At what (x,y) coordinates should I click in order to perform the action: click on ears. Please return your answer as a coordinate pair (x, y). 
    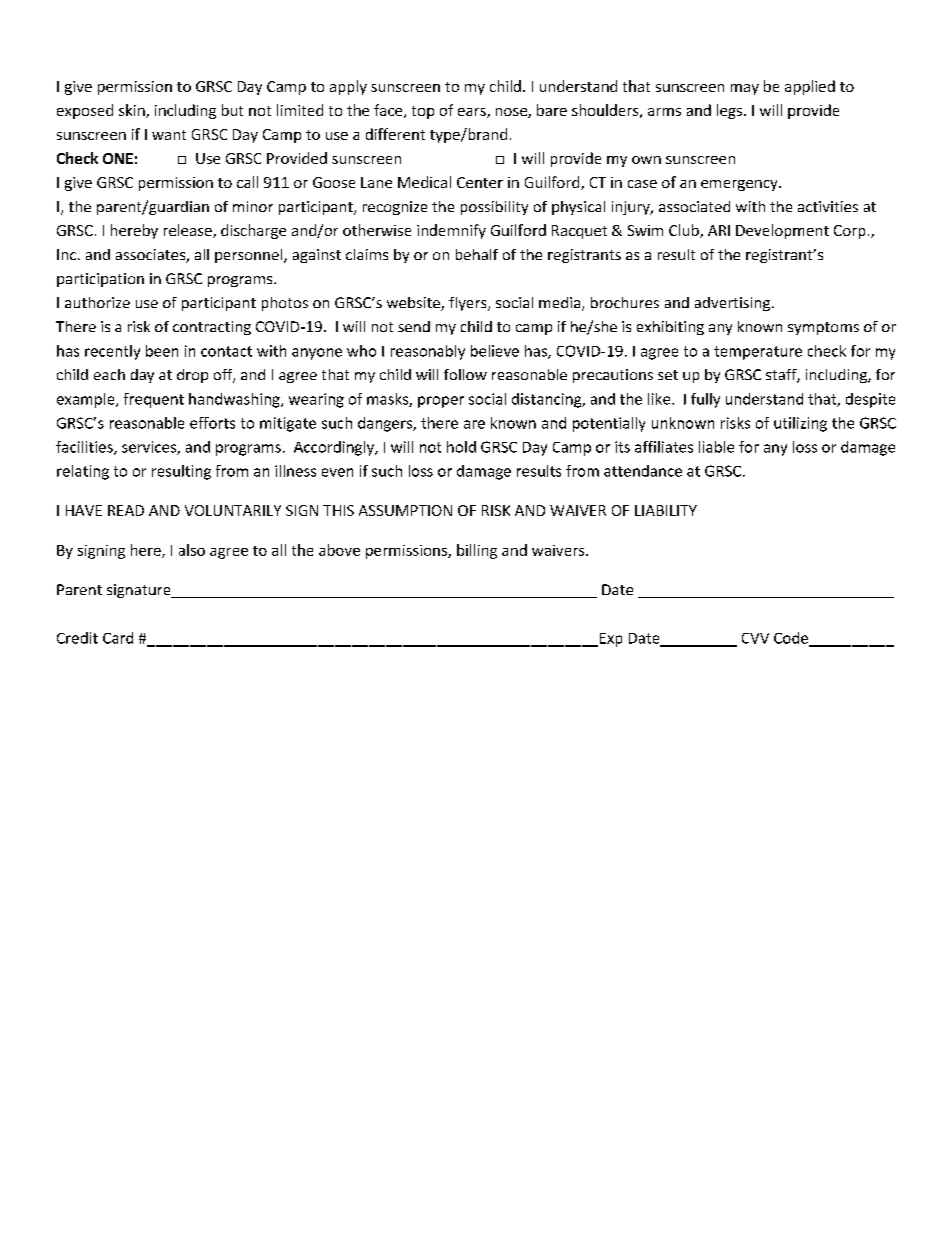
    Looking at the image, I should click on (473, 113).
